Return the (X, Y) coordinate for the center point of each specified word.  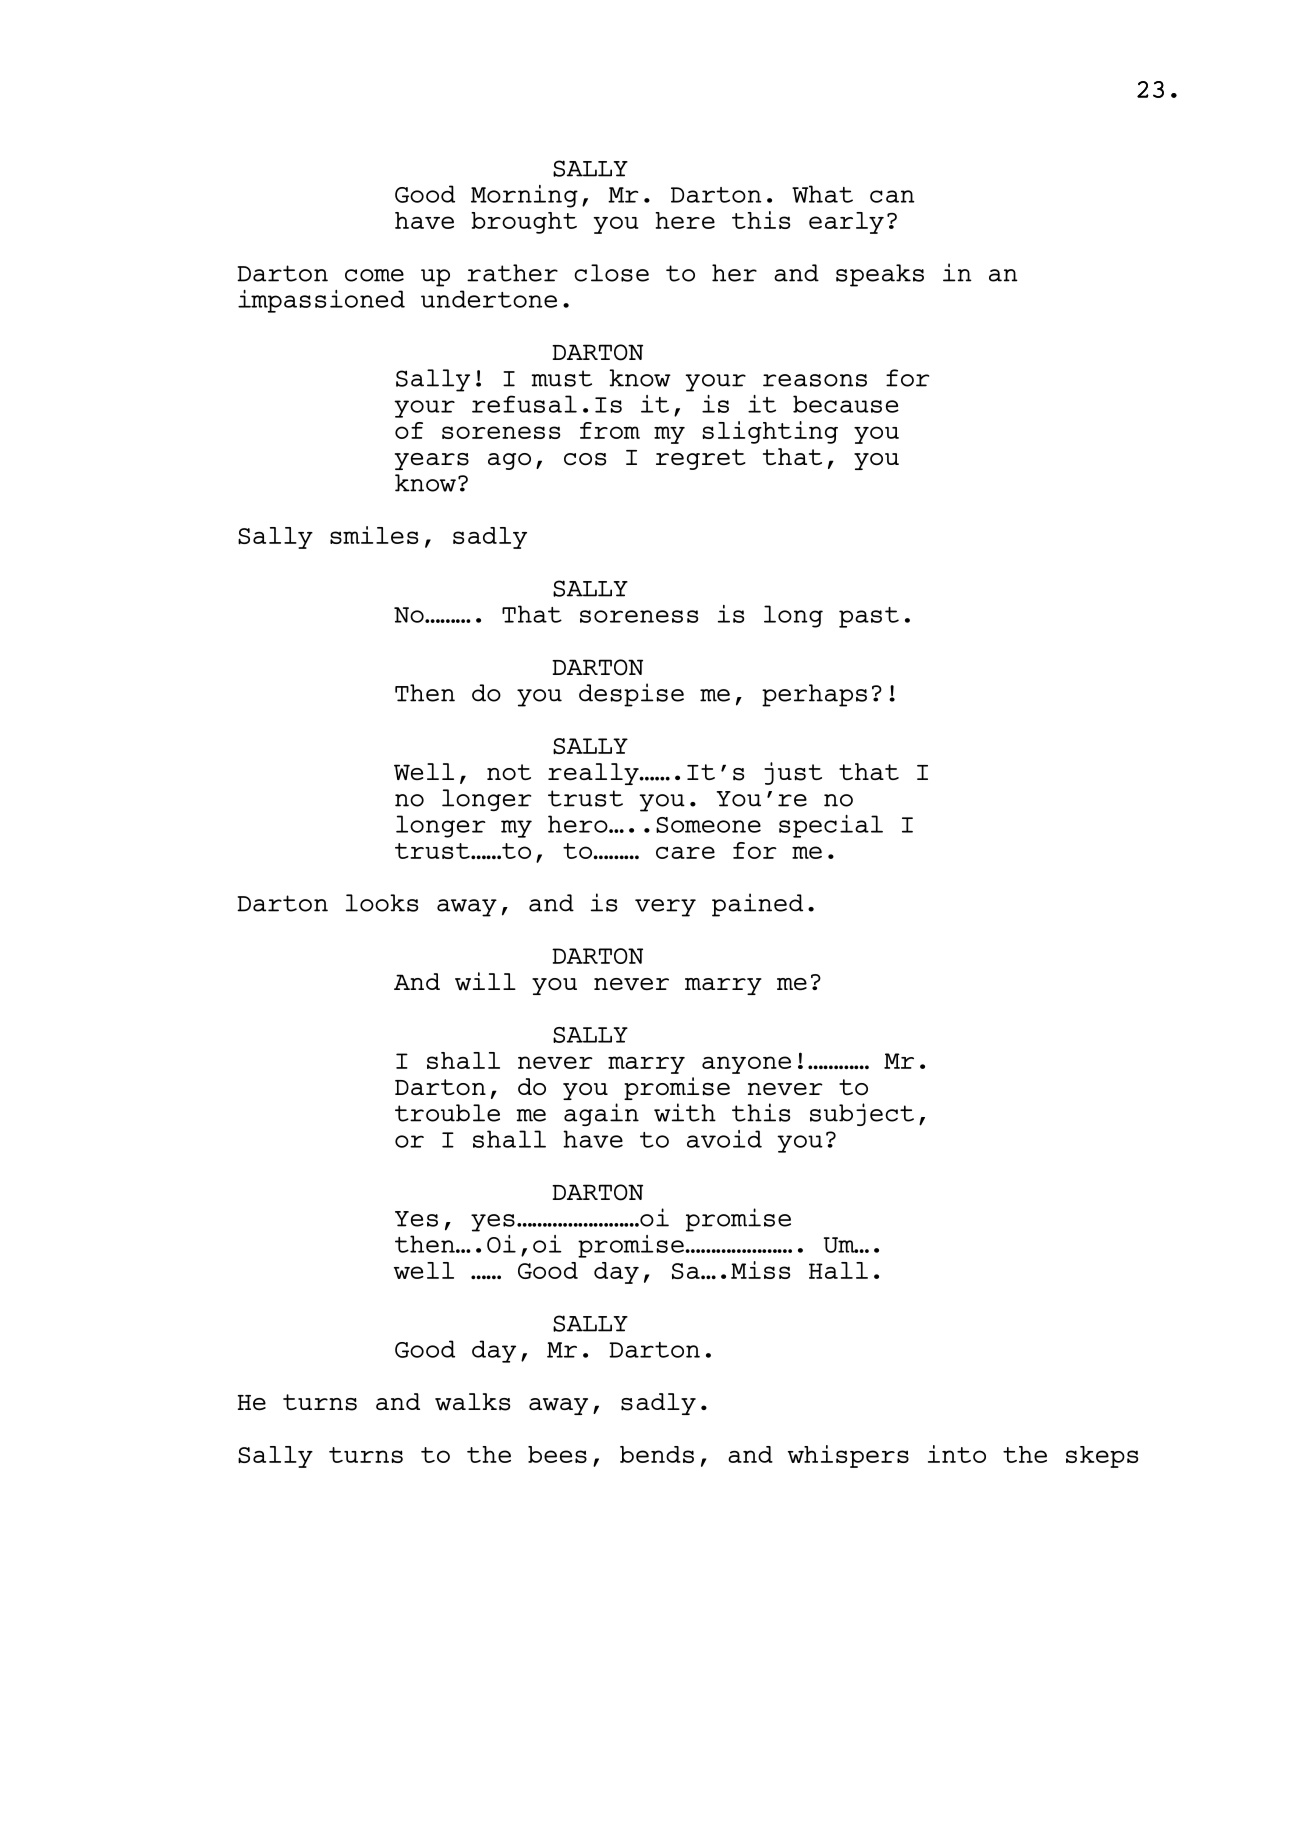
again (601, 1114)
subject (862, 1114)
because (846, 404)
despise (631, 695)
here (685, 220)
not (509, 772)
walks (472, 1402)
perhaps (814, 695)
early (846, 223)
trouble (447, 1113)
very (665, 908)
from (610, 430)
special (831, 826)
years (432, 461)
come (374, 275)
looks (382, 903)
